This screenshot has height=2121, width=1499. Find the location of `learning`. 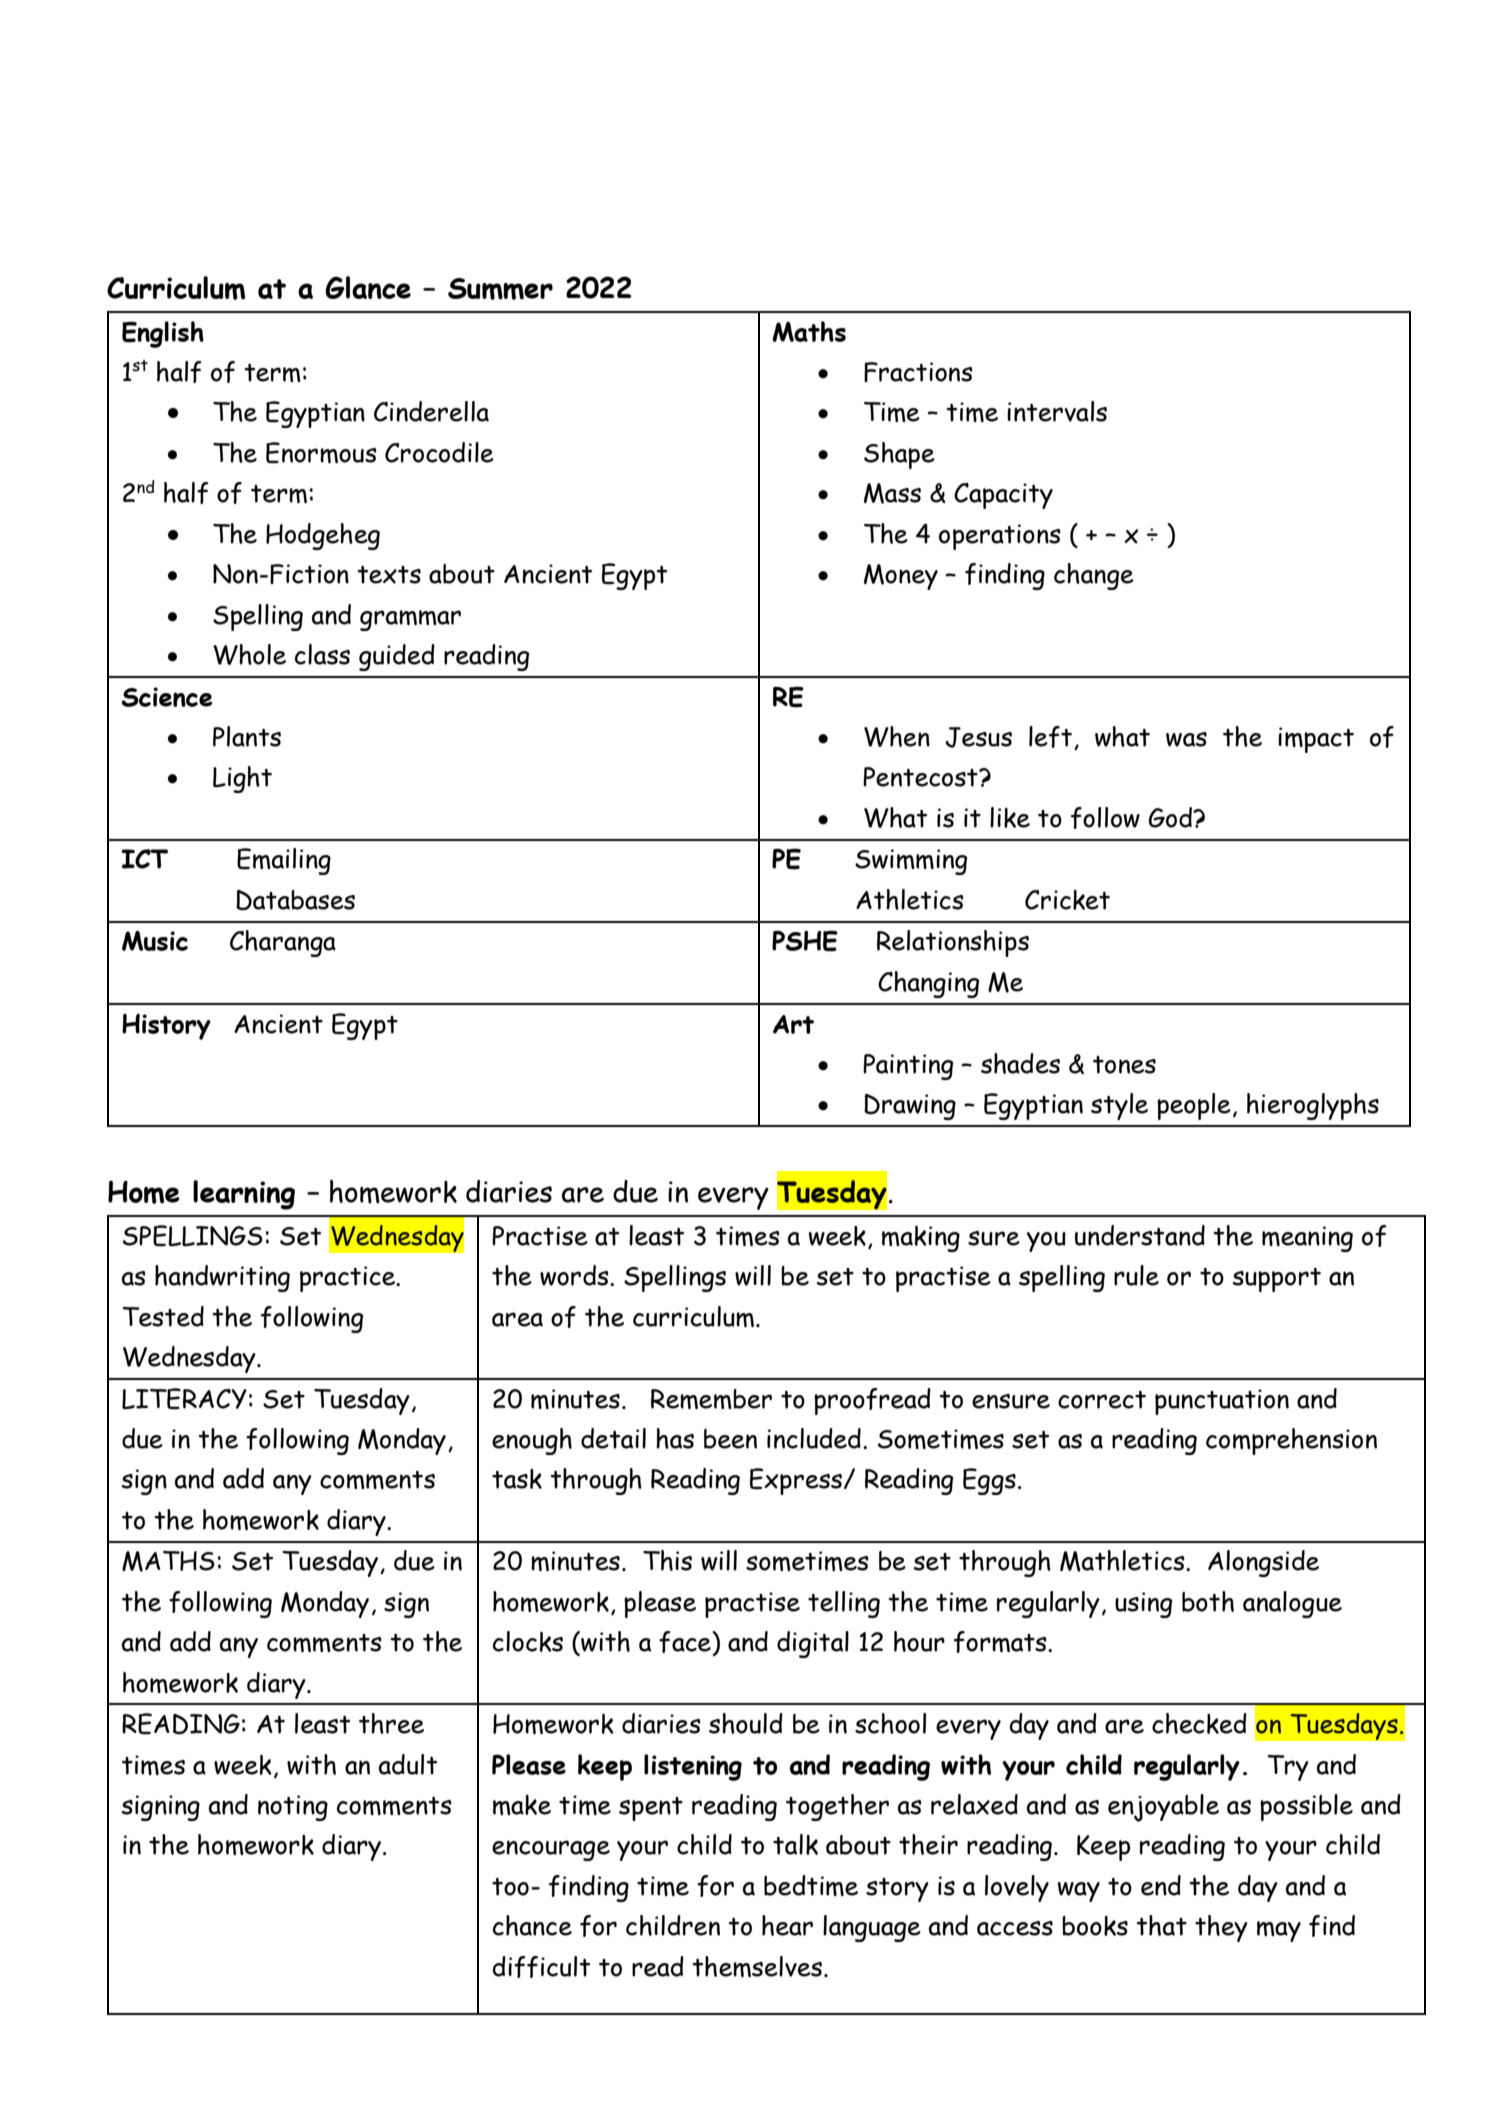

learning is located at coordinates (244, 1195).
